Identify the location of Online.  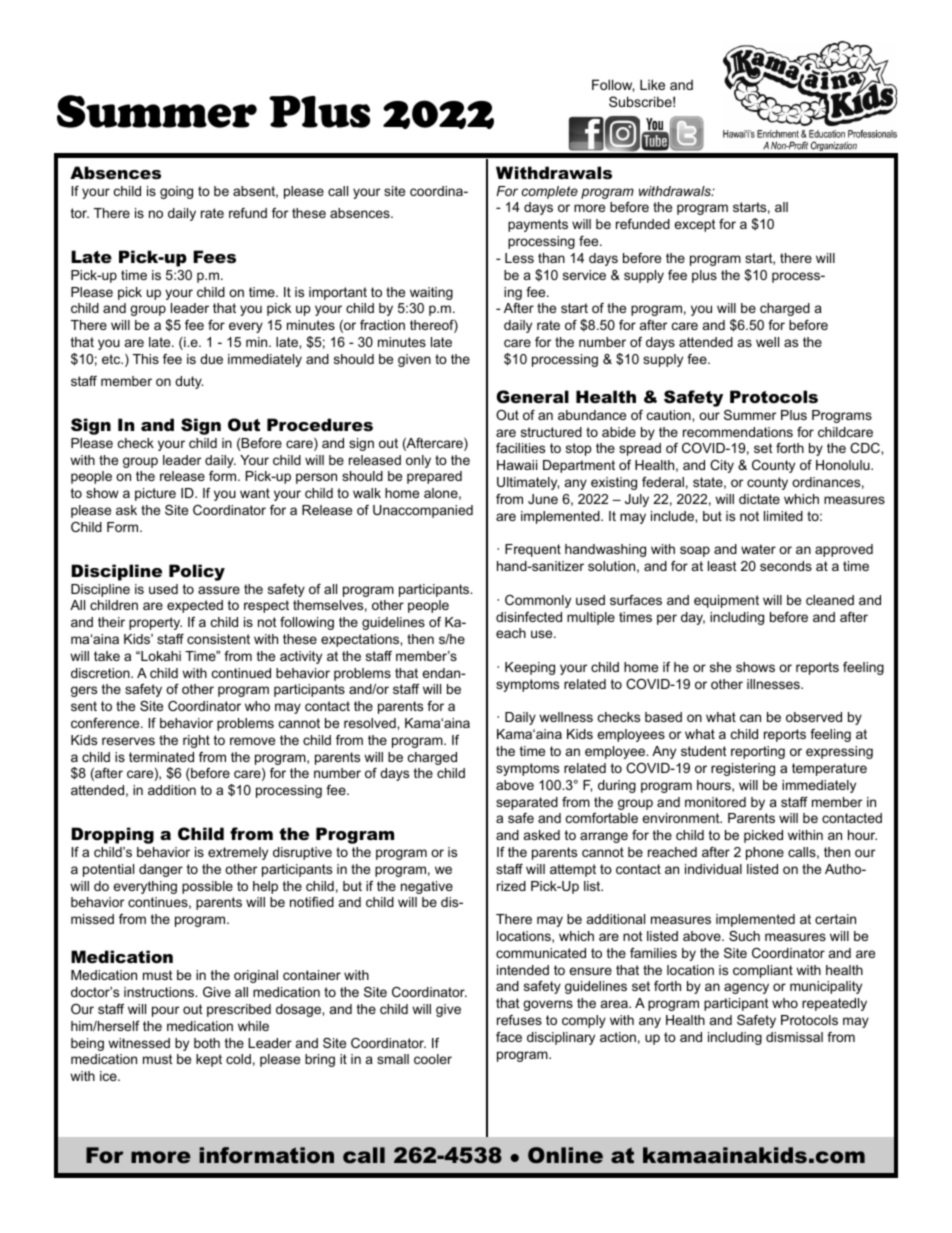
(565, 1155).
